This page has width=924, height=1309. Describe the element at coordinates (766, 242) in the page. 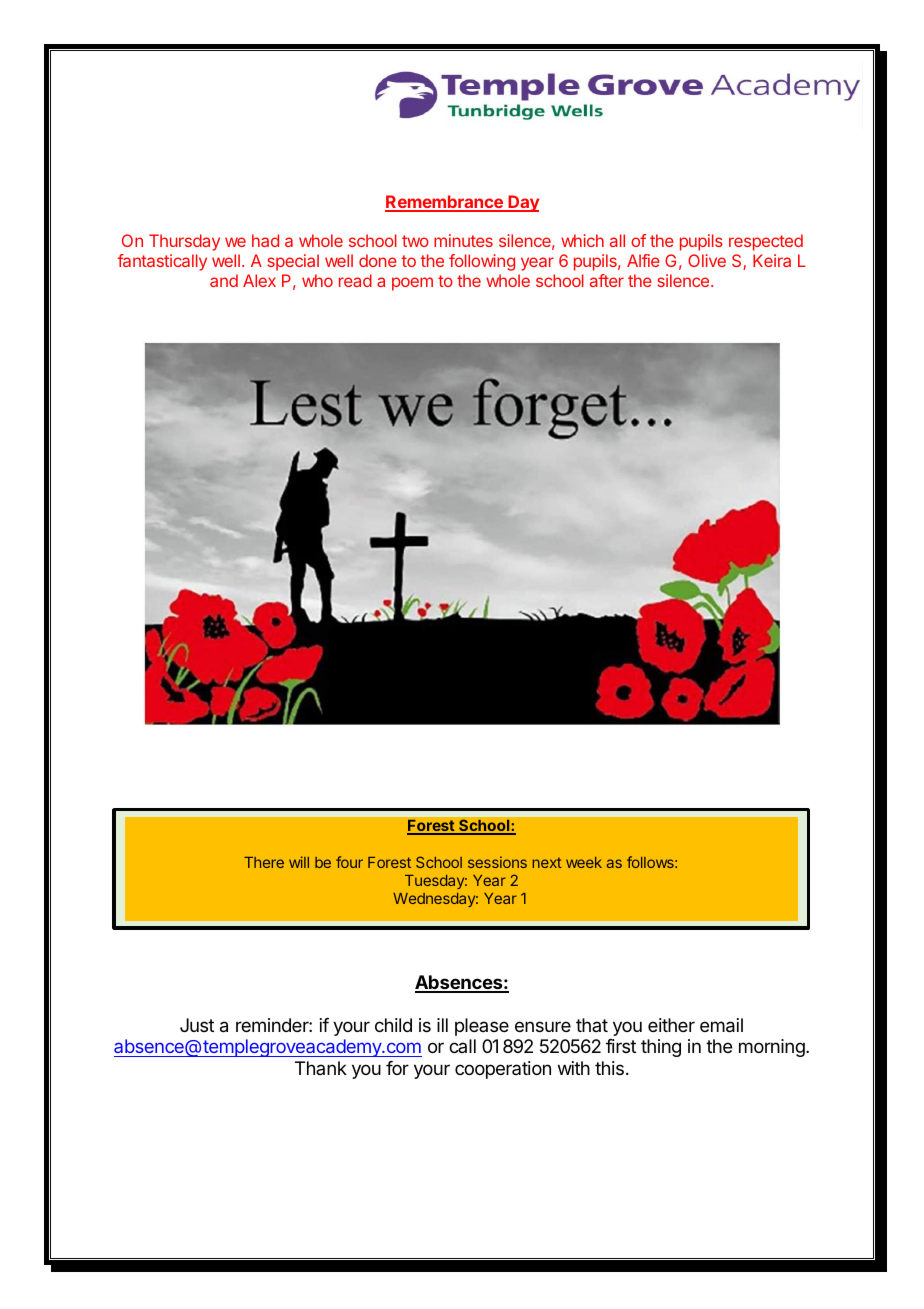

I see `respected` at that location.
